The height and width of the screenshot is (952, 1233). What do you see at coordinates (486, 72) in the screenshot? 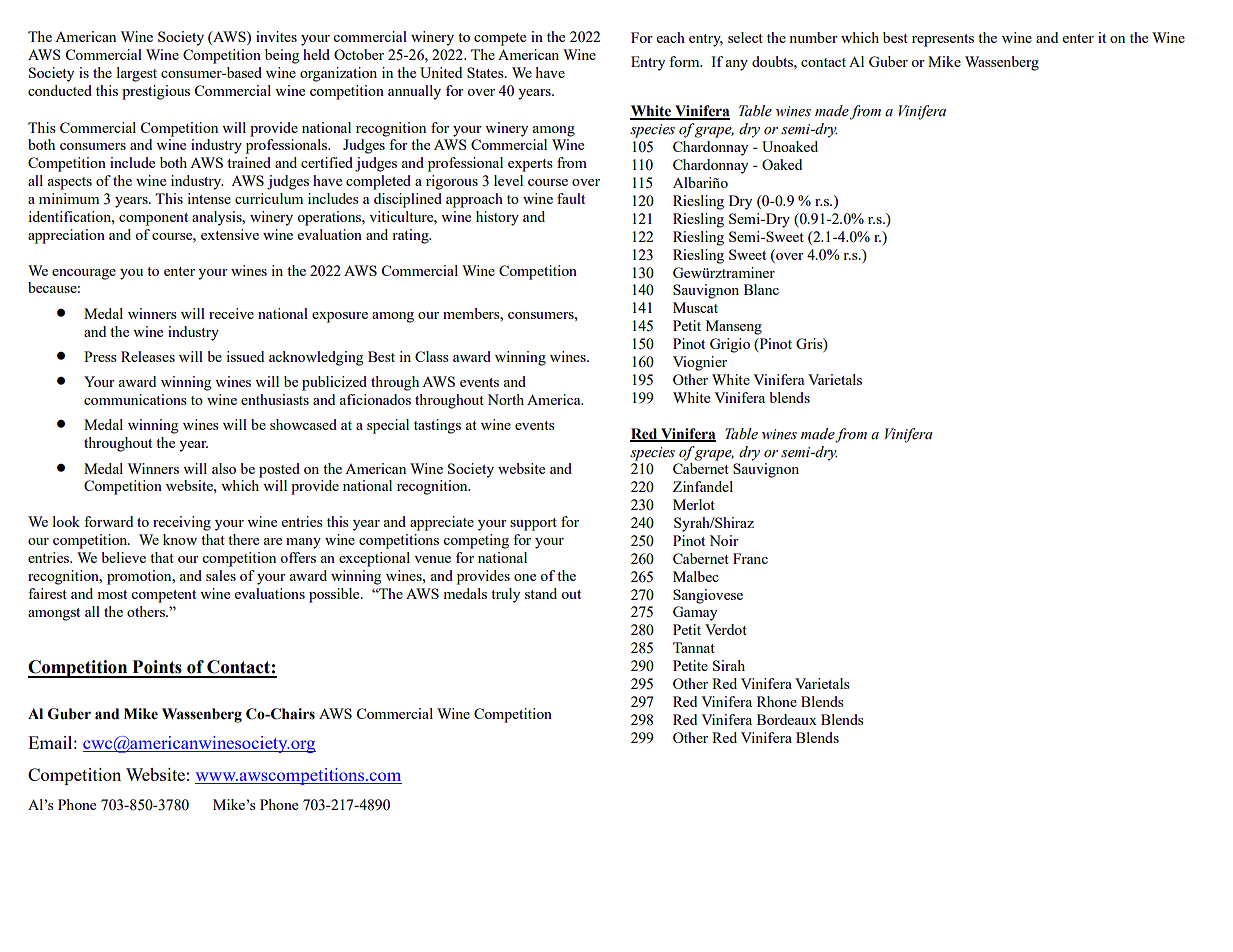
I see `States` at bounding box center [486, 72].
